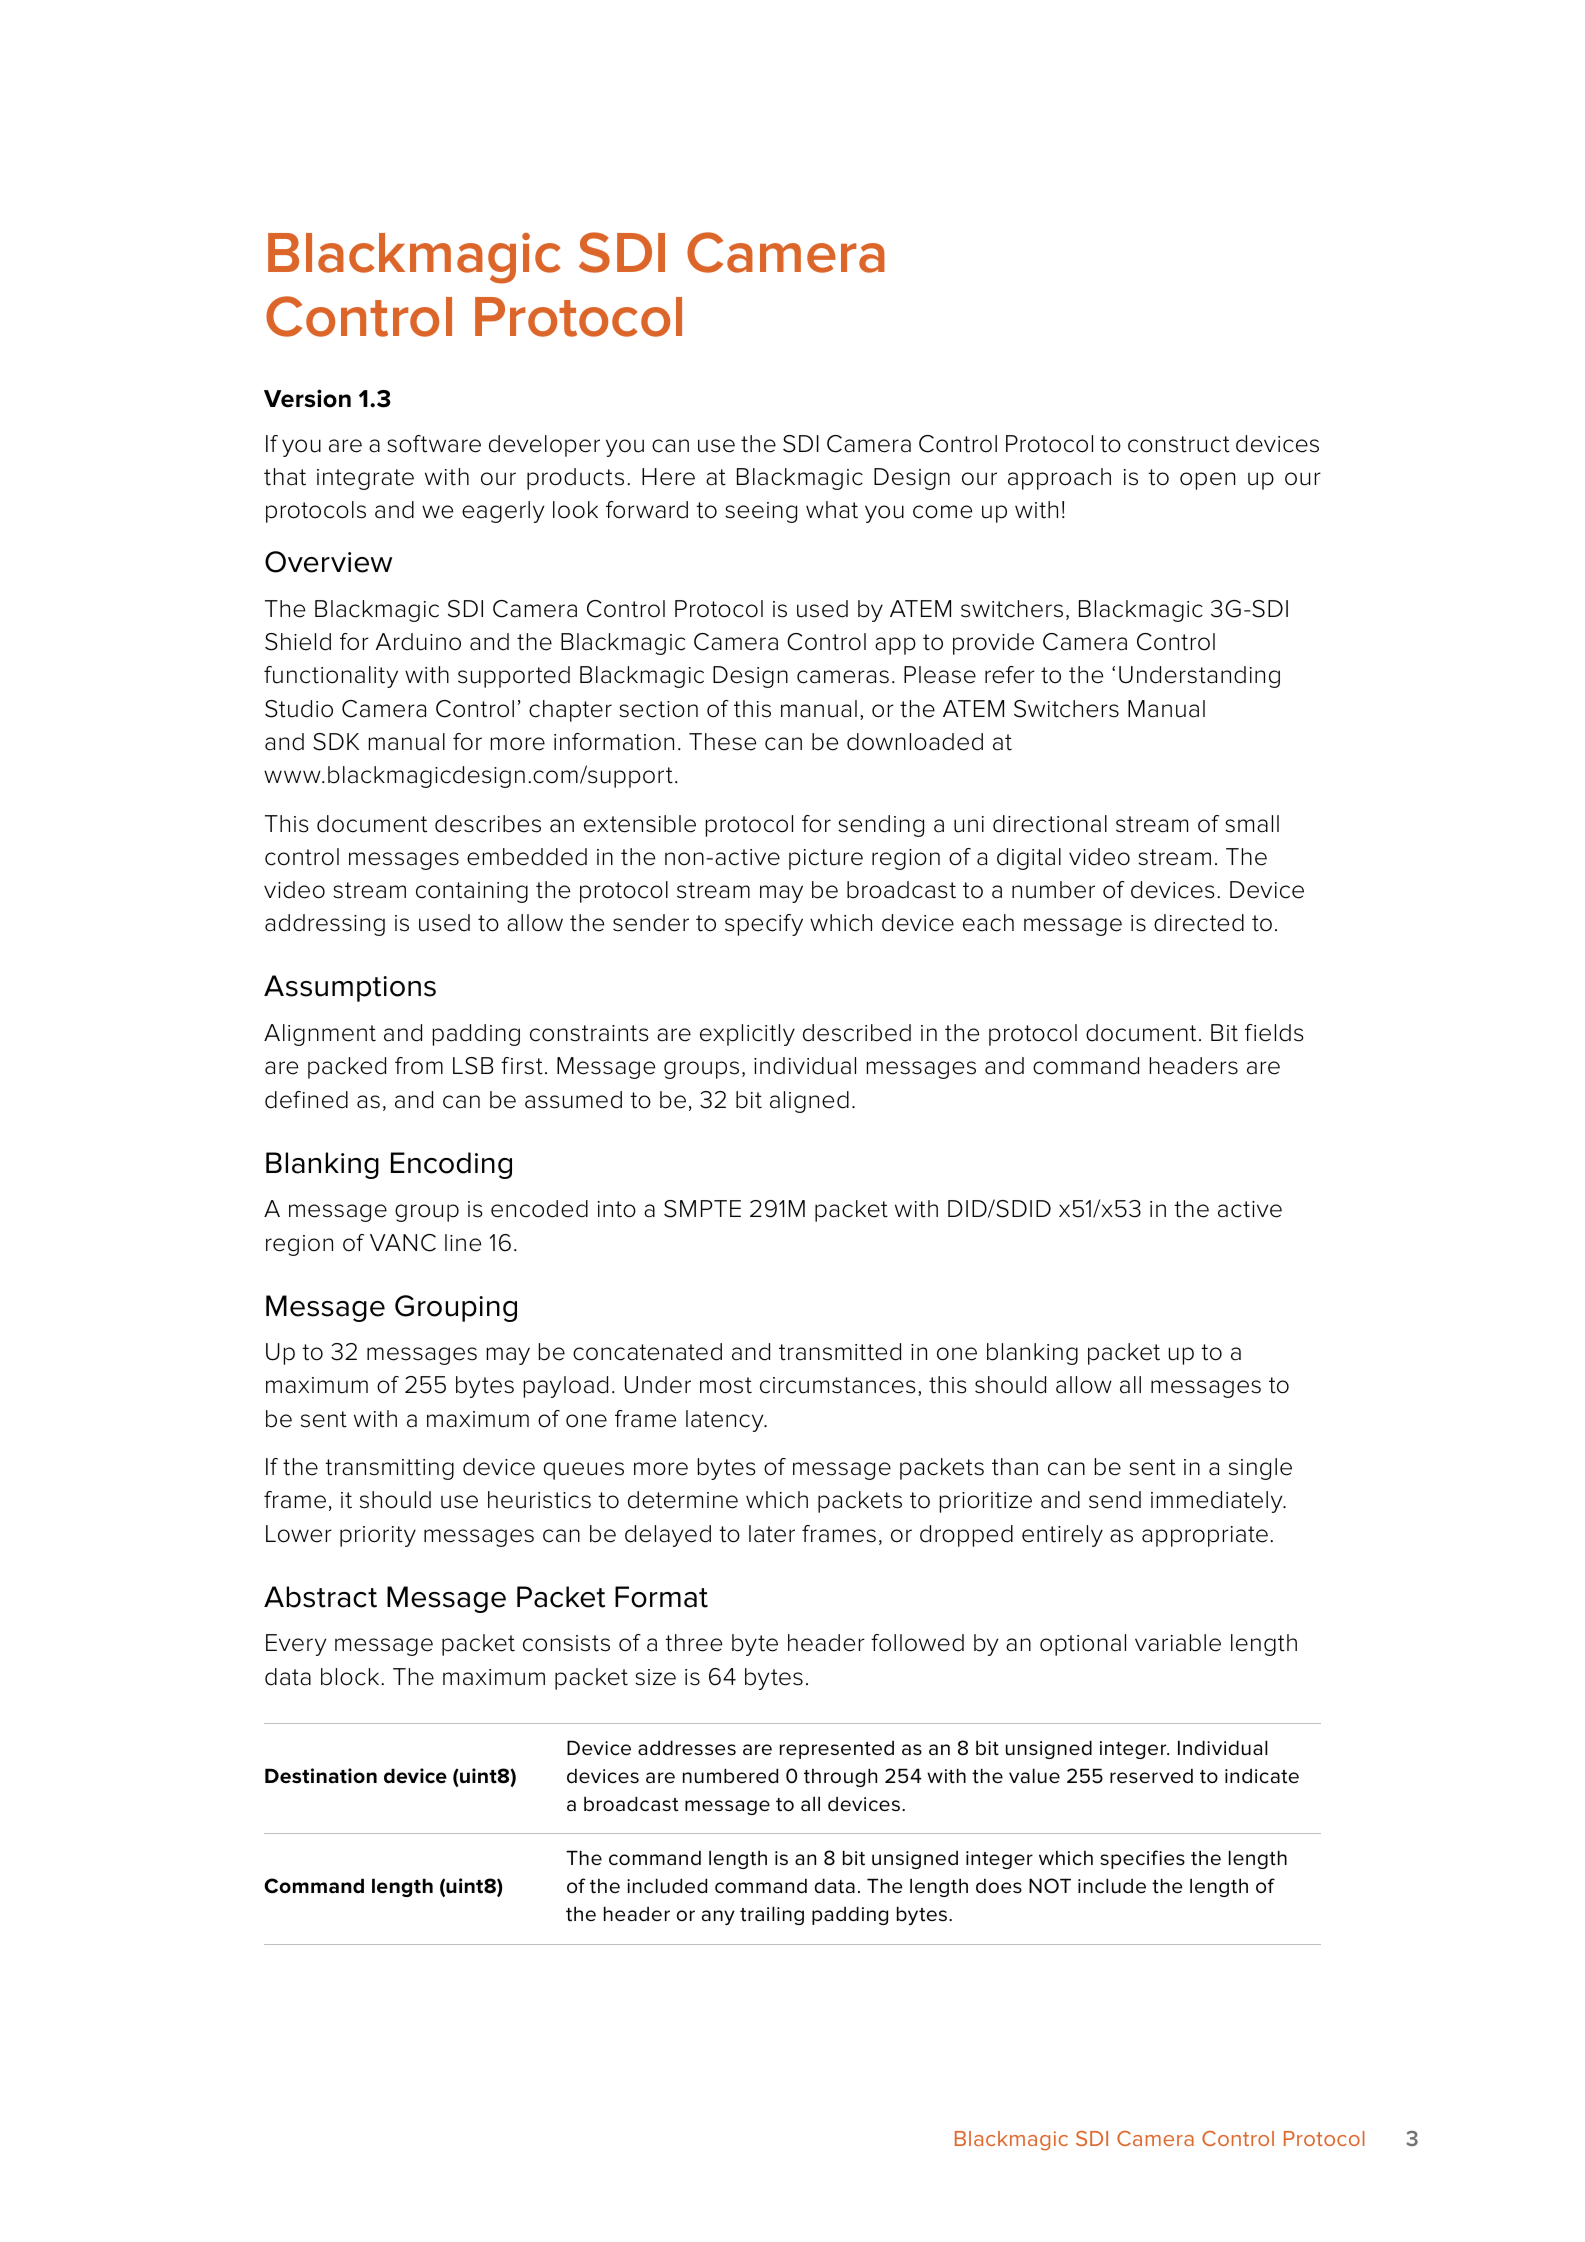 Image resolution: width=1585 pixels, height=2242 pixels. Describe the element at coordinates (434, 444) in the page. I see `software` at that location.
